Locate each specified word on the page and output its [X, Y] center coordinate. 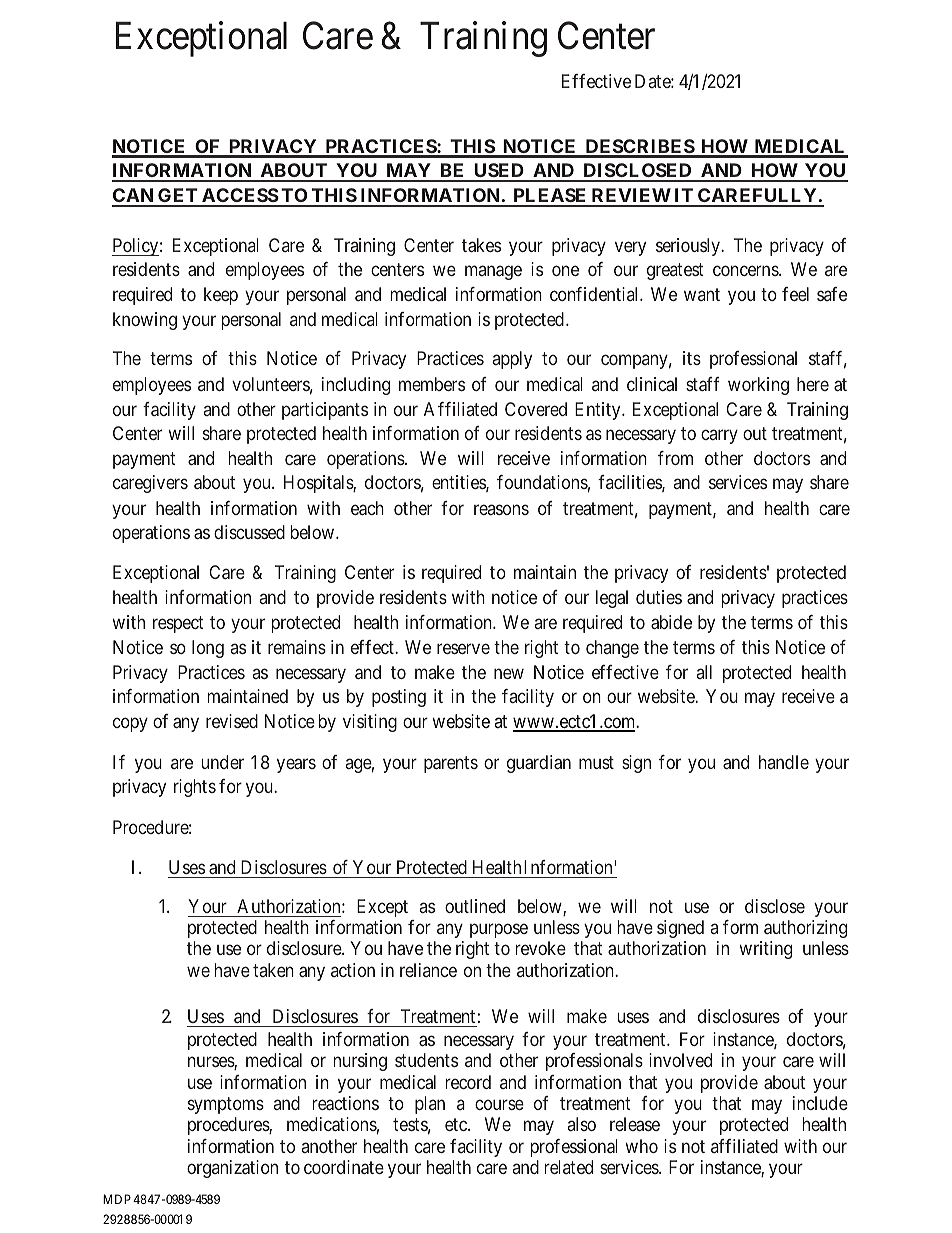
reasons [501, 509]
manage [493, 273]
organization [232, 1169]
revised [232, 721]
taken [273, 970]
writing [765, 950]
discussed [249, 532]
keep [221, 296]
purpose [499, 931]
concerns [746, 271]
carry [719, 437]
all [704, 672]
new [509, 673]
